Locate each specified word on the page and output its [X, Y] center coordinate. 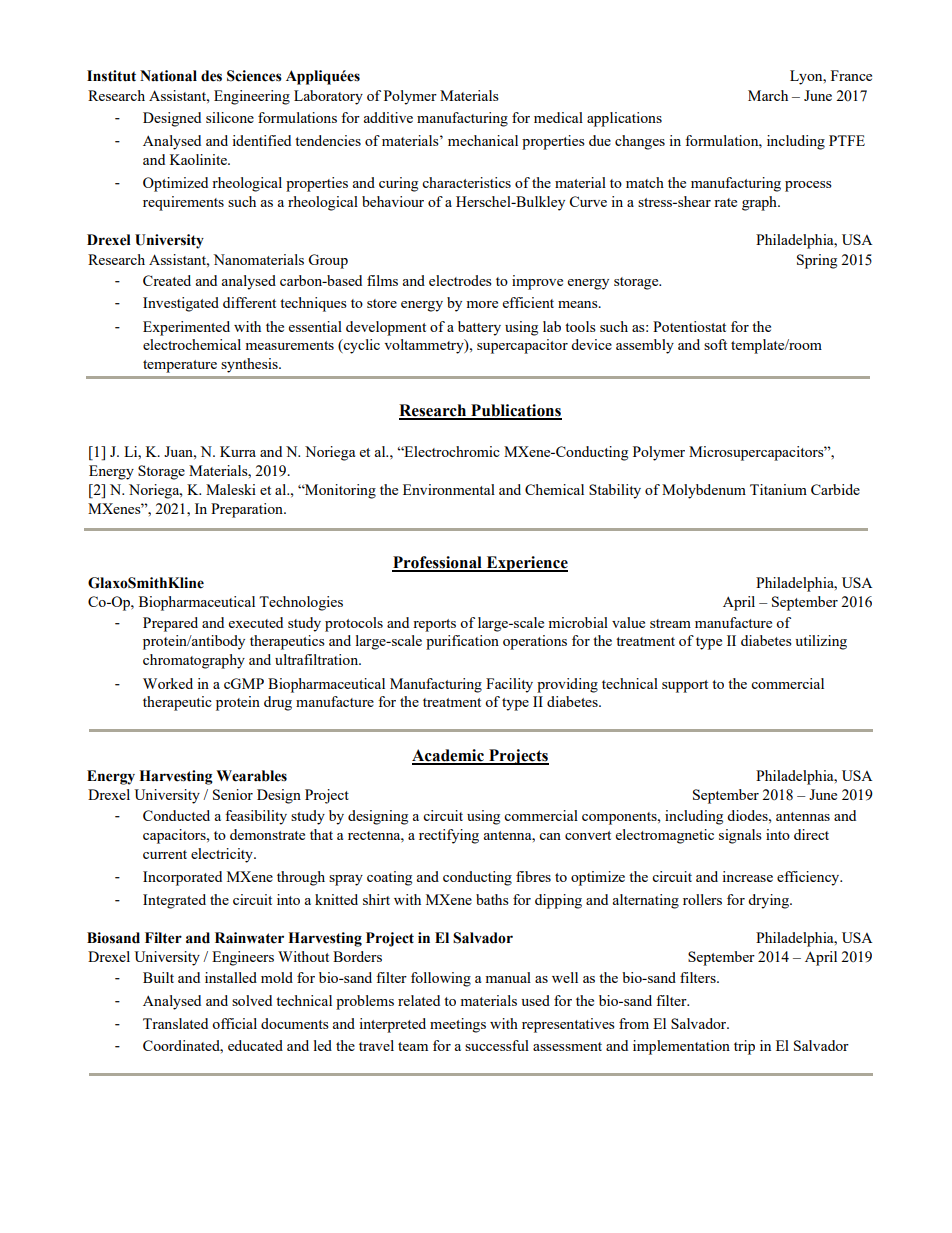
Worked [168, 683]
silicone [230, 117]
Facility [509, 685]
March [768, 95]
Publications [515, 411]
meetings [458, 1025]
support [685, 686]
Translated [175, 1023]
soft [715, 344]
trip [744, 1047]
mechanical [483, 140]
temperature [180, 366]
